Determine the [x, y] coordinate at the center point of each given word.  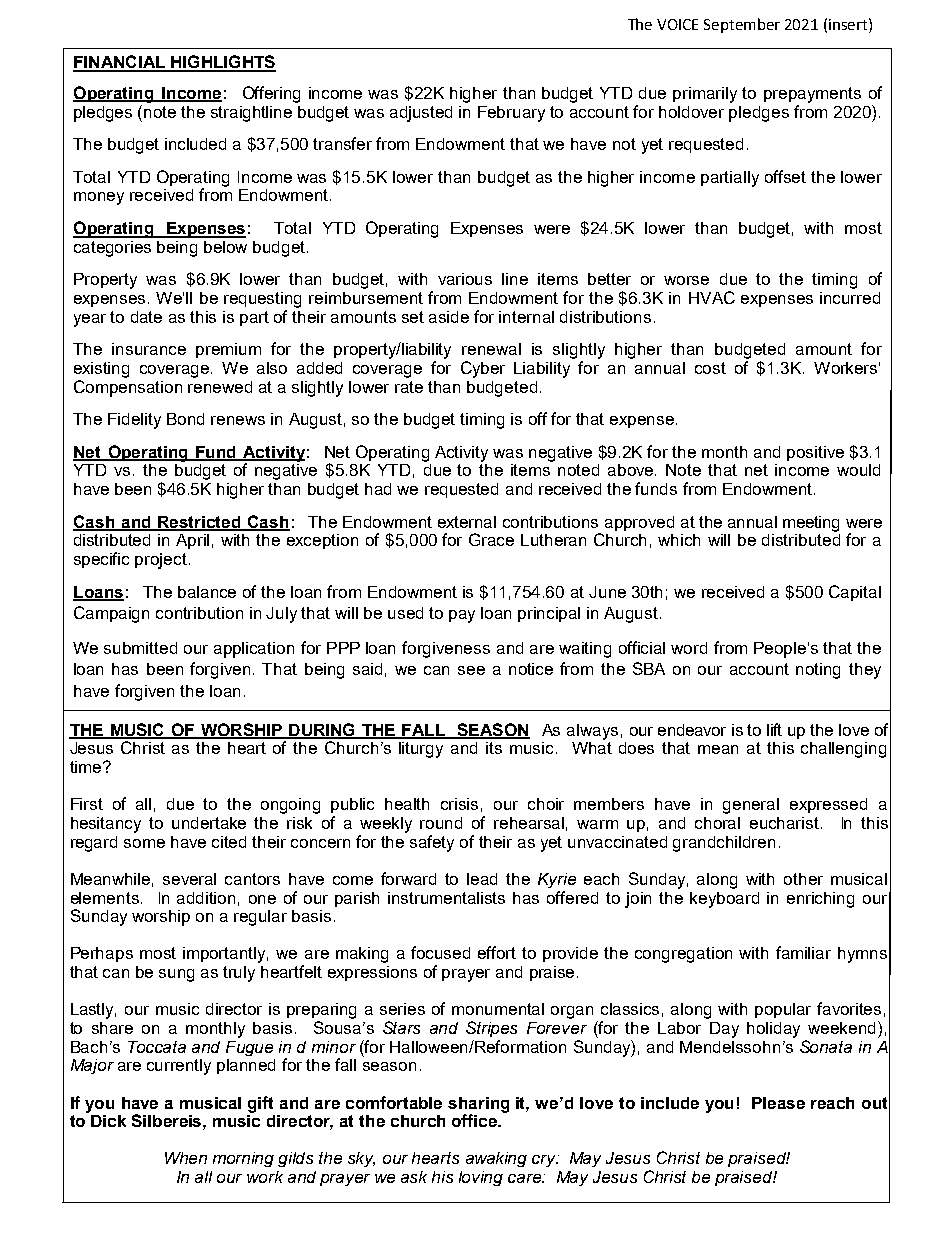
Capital [855, 593]
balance [207, 592]
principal [549, 614]
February [511, 114]
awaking [496, 1159]
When [186, 1158]
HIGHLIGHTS [222, 63]
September [742, 25]
